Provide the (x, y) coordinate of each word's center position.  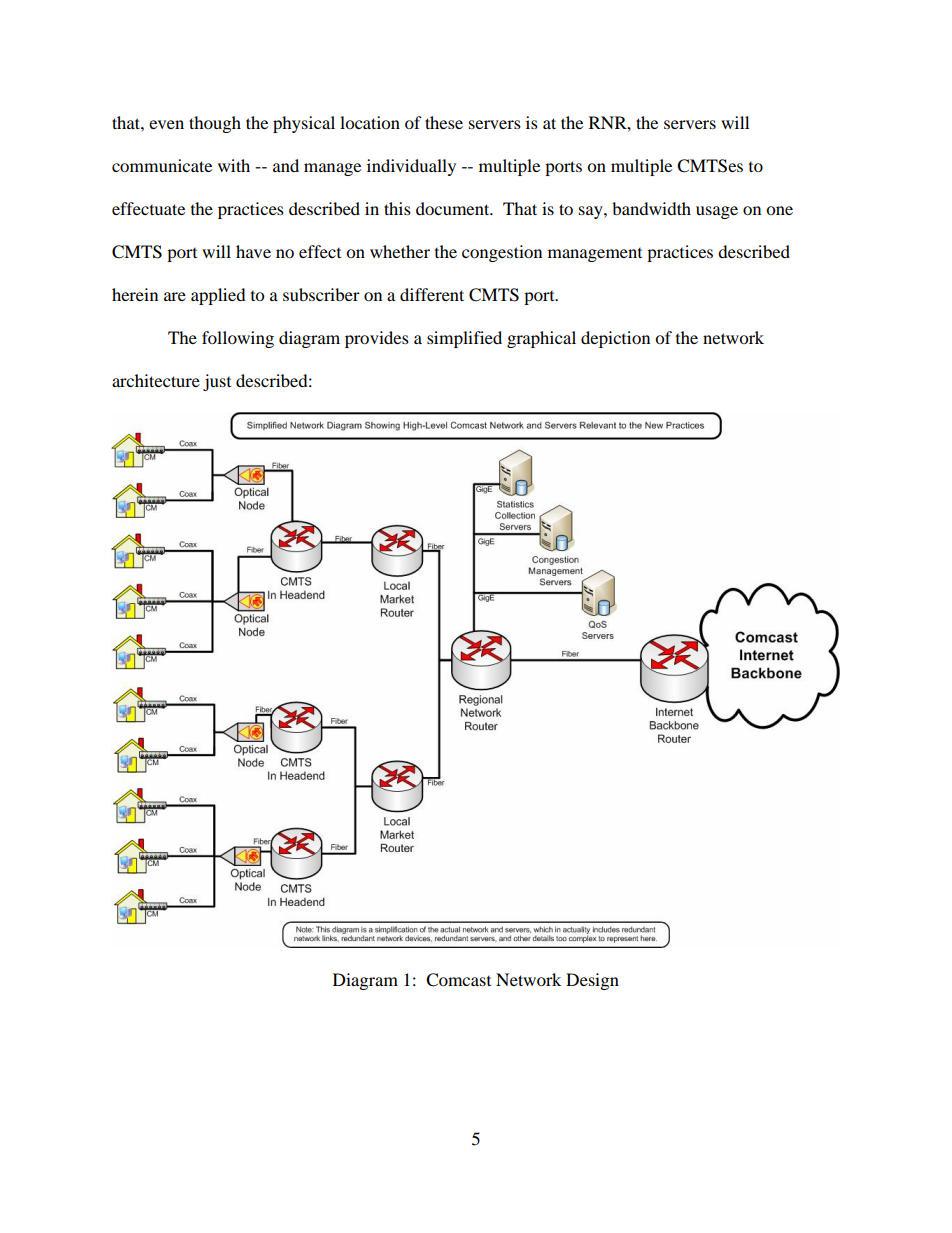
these (444, 122)
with (234, 165)
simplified (464, 339)
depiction (615, 339)
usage (717, 212)
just (217, 382)
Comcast (458, 980)
